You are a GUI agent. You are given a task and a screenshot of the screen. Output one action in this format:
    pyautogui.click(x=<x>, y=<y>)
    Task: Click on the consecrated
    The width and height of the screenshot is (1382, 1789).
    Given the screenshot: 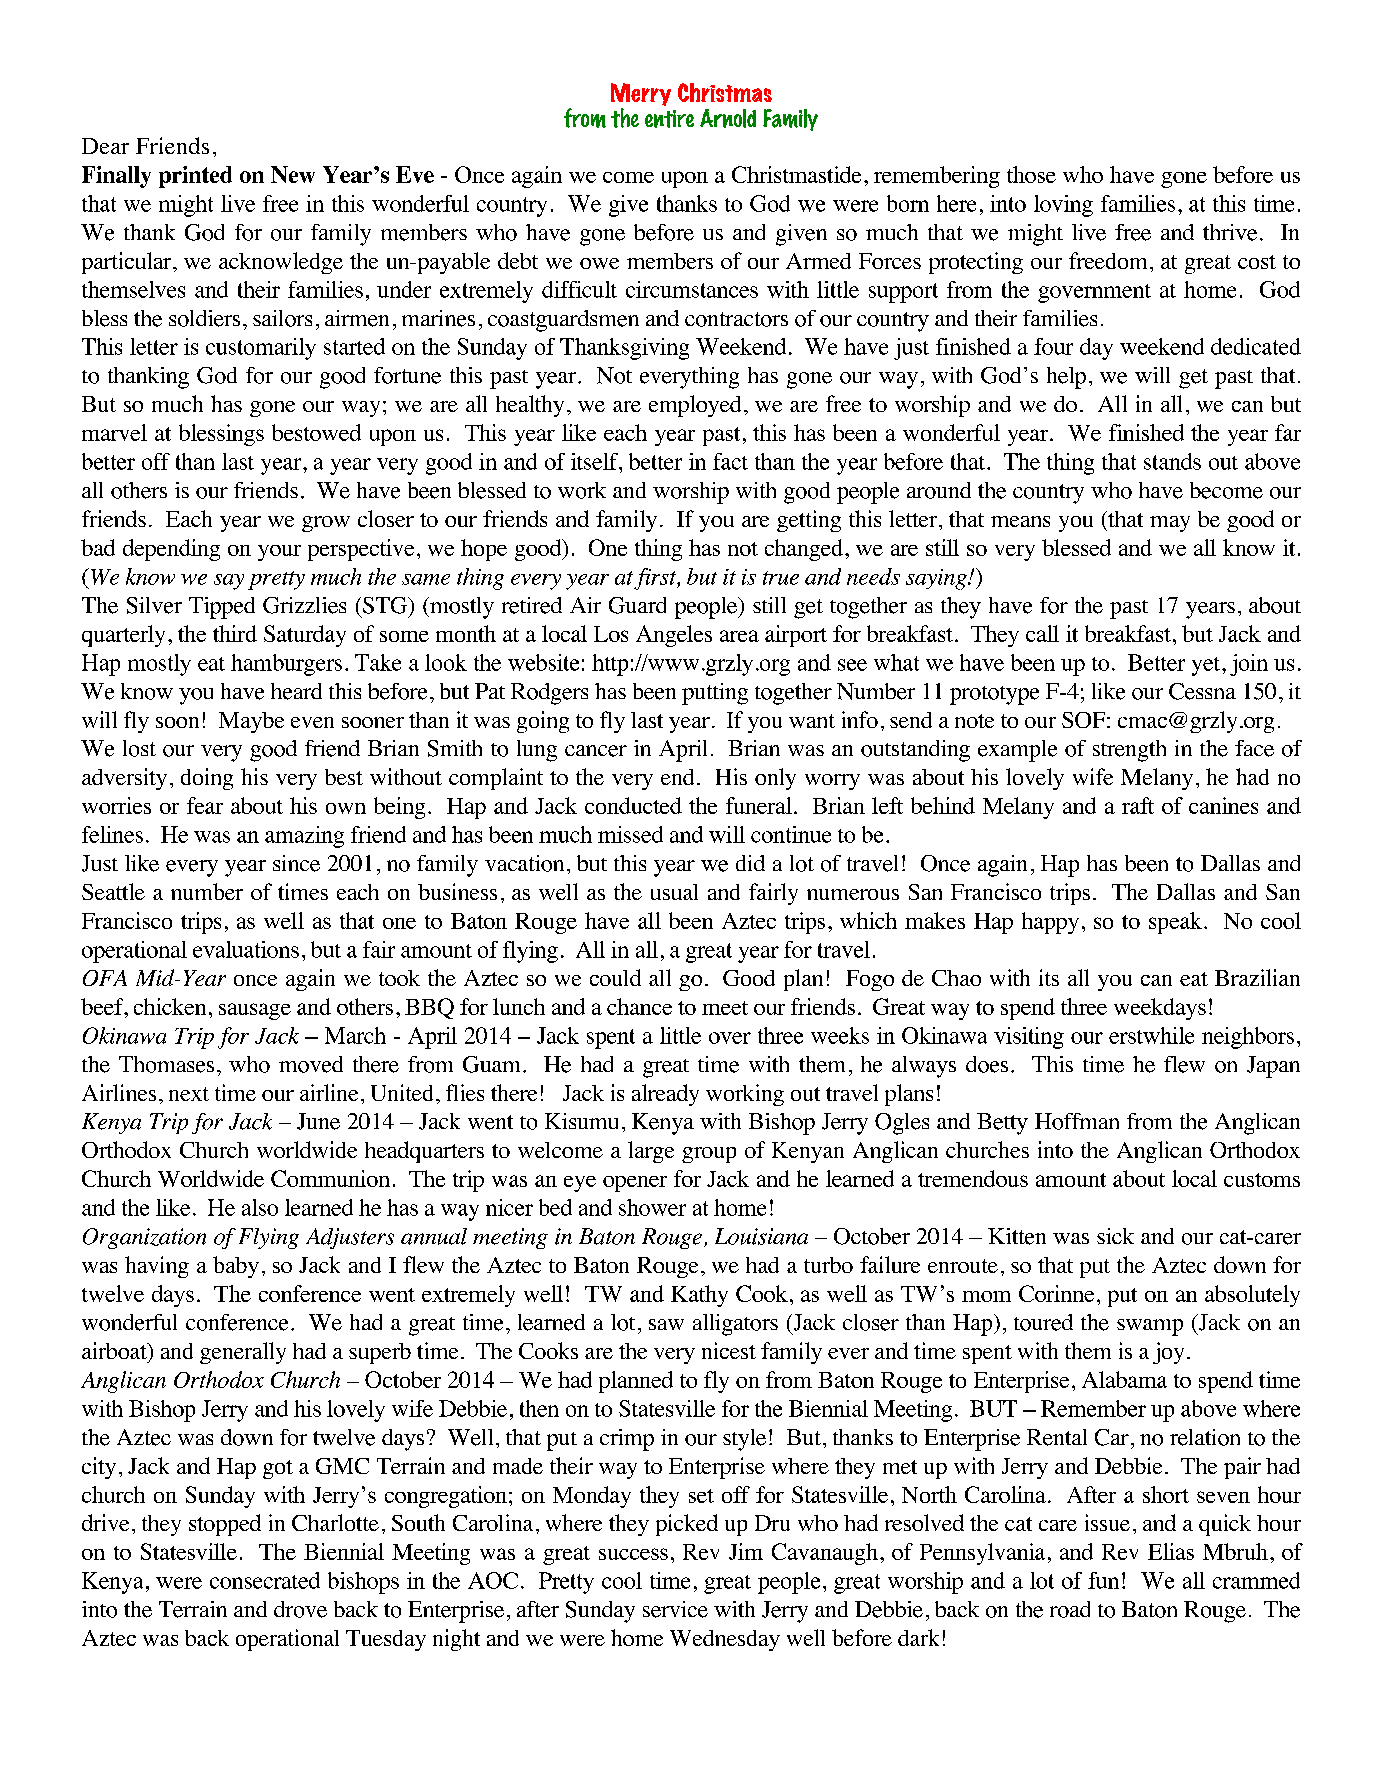 What is the action you would take?
    pyautogui.click(x=265, y=1580)
